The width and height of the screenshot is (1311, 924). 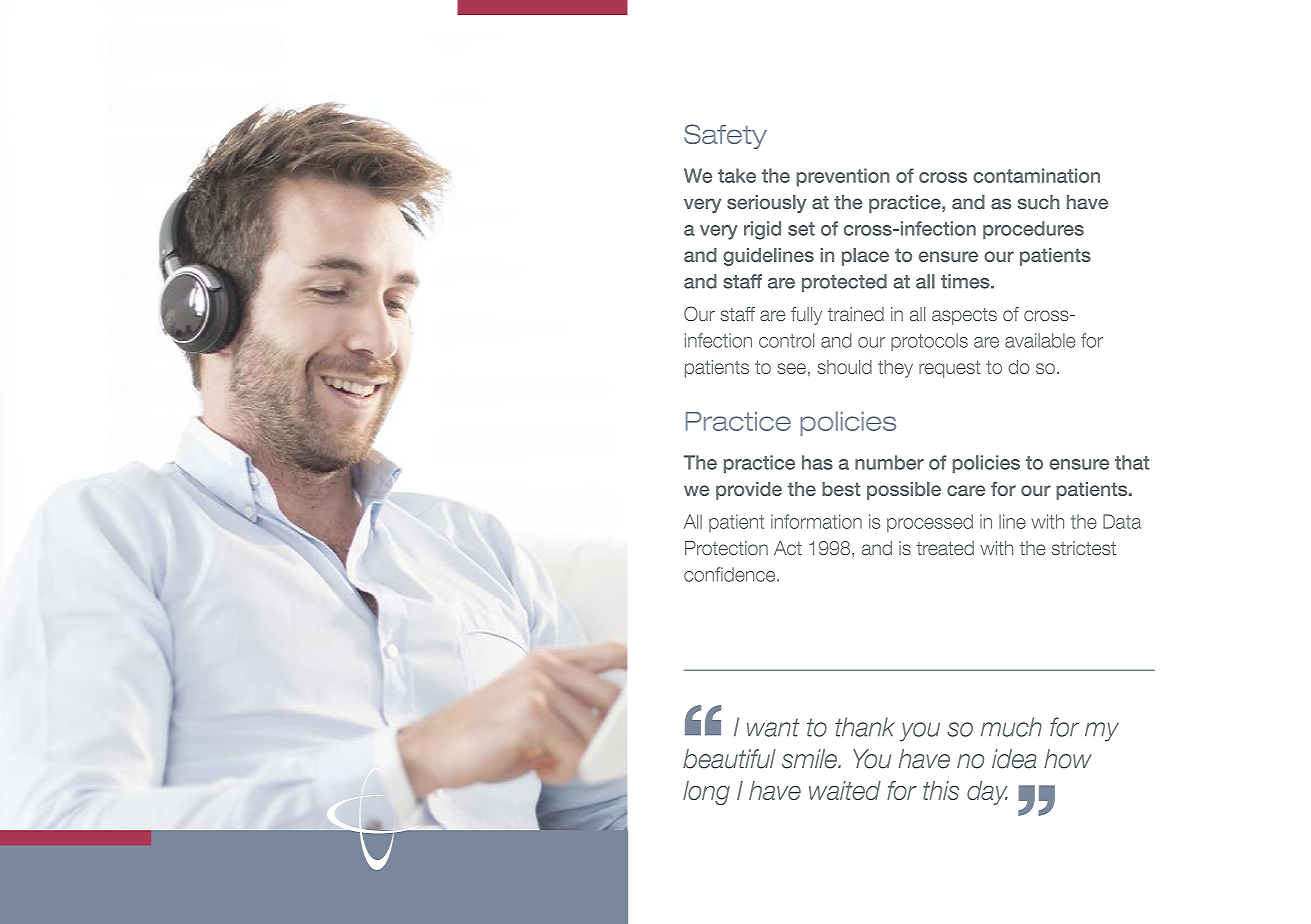 What do you see at coordinates (865, 257) in the screenshot?
I see `place` at bounding box center [865, 257].
